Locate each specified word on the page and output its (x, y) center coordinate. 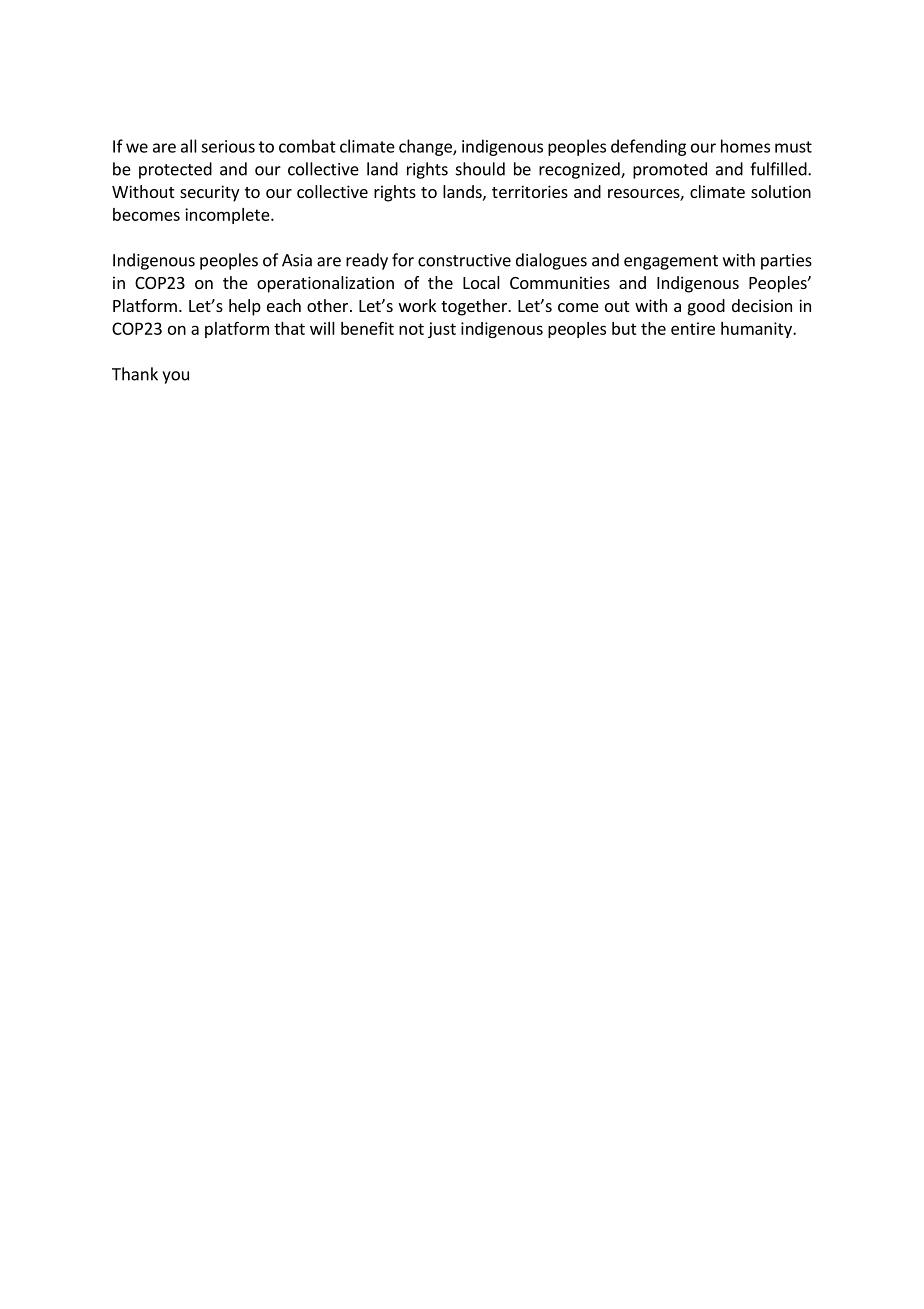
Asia (297, 260)
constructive (464, 260)
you (175, 377)
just (442, 330)
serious (228, 146)
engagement (671, 262)
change (426, 147)
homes (745, 146)
